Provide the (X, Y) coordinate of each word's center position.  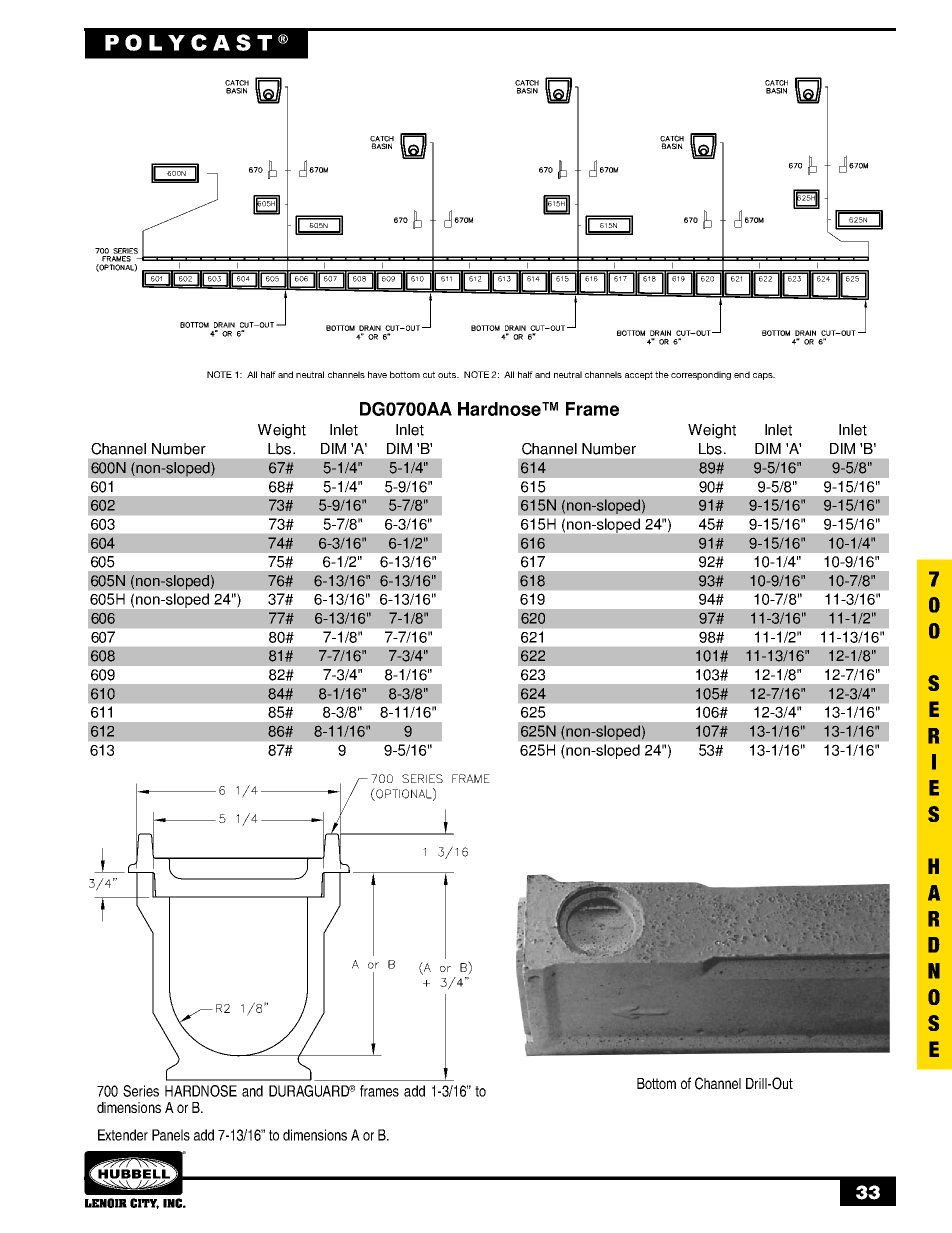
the (662, 374)
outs (448, 374)
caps (764, 376)
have (377, 374)
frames (379, 1091)
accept (639, 375)
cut (429, 374)
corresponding (701, 375)
